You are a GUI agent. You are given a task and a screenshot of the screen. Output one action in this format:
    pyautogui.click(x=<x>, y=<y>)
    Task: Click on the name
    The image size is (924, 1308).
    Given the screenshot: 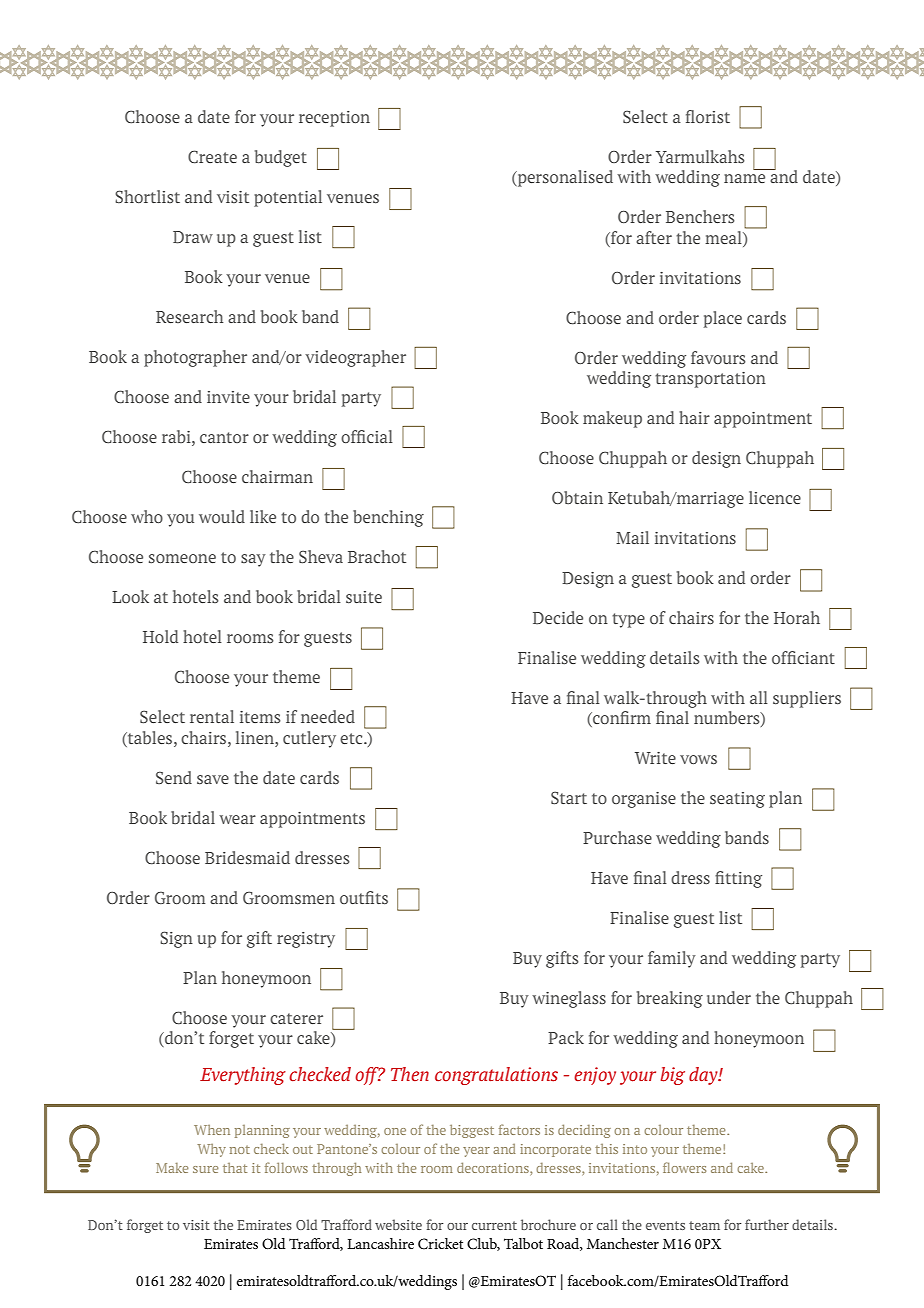 What is the action you would take?
    pyautogui.click(x=744, y=178)
